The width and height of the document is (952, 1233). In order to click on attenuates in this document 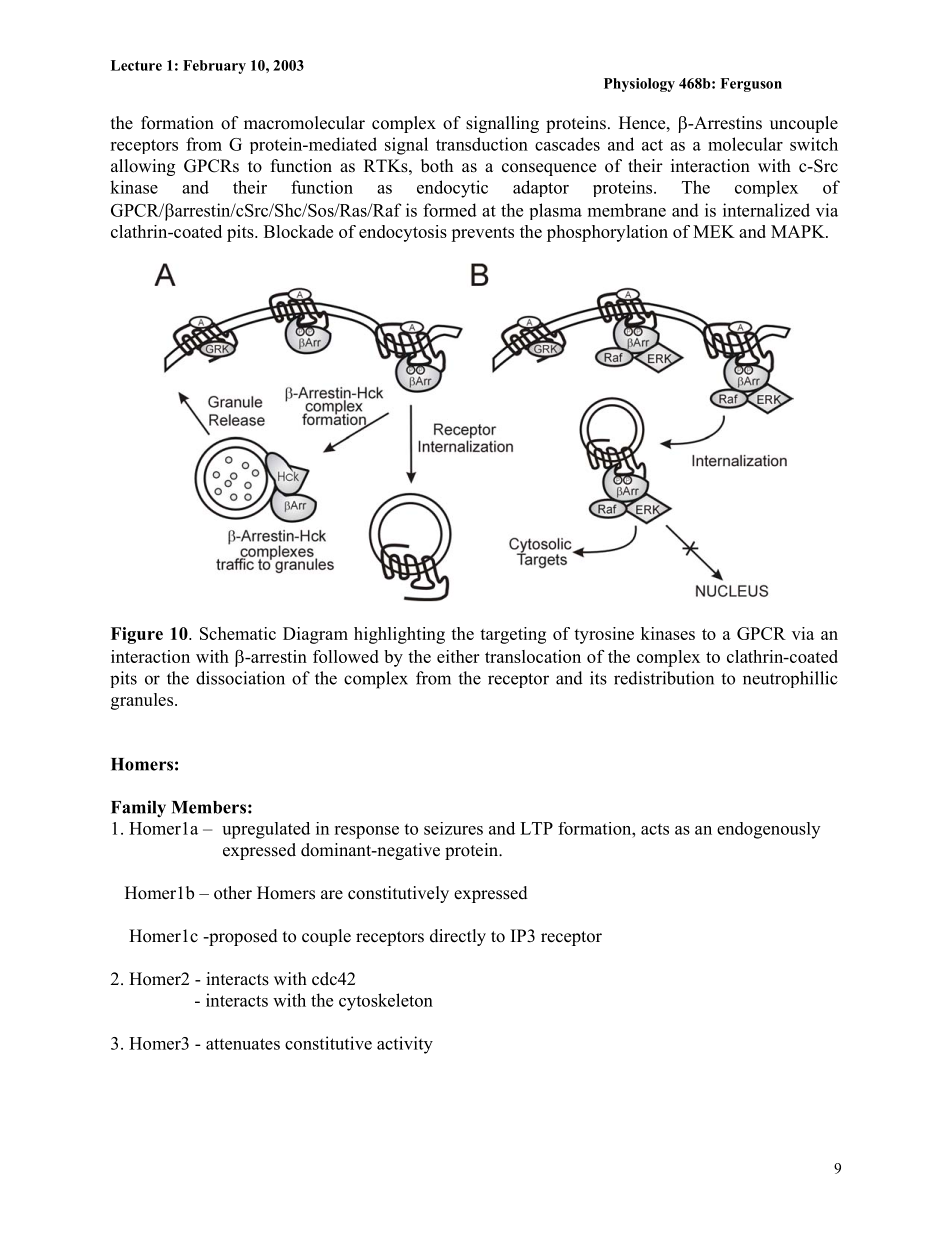, I will do `click(243, 1044)`.
